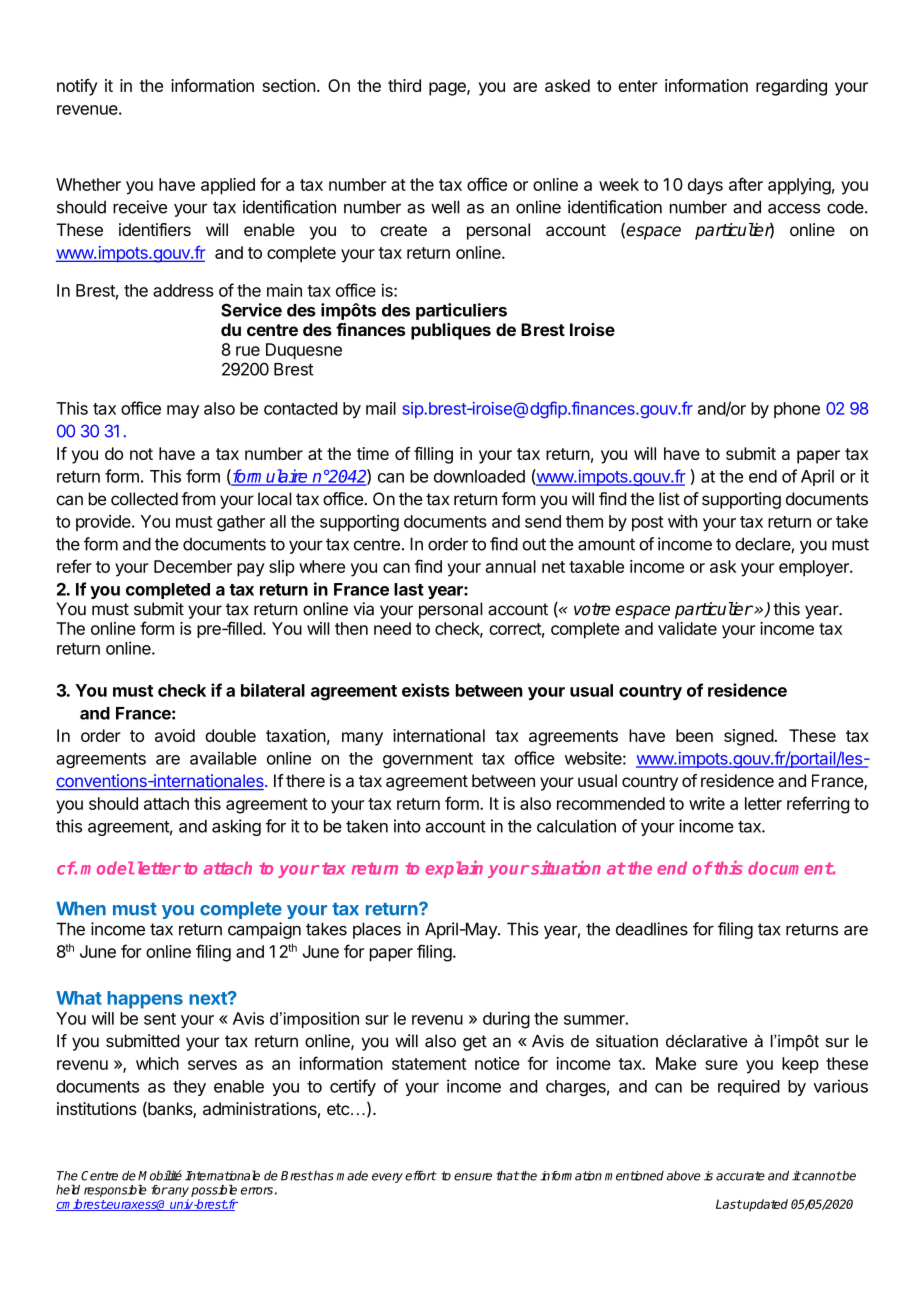 Image resolution: width=924 pixels, height=1308 pixels. What do you see at coordinates (791, 87) in the page?
I see `regarding` at bounding box center [791, 87].
